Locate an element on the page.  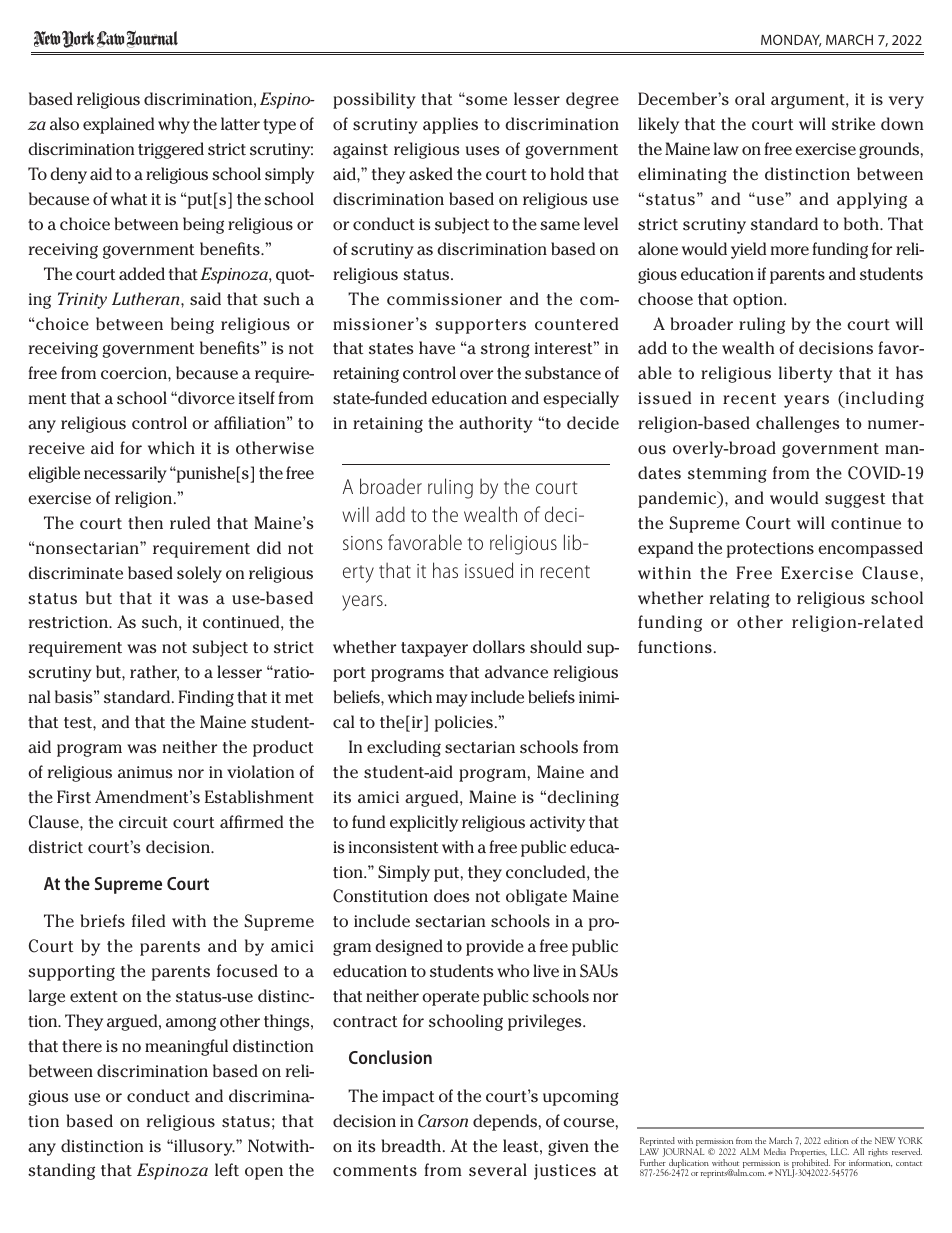
declining is located at coordinates (582, 798).
